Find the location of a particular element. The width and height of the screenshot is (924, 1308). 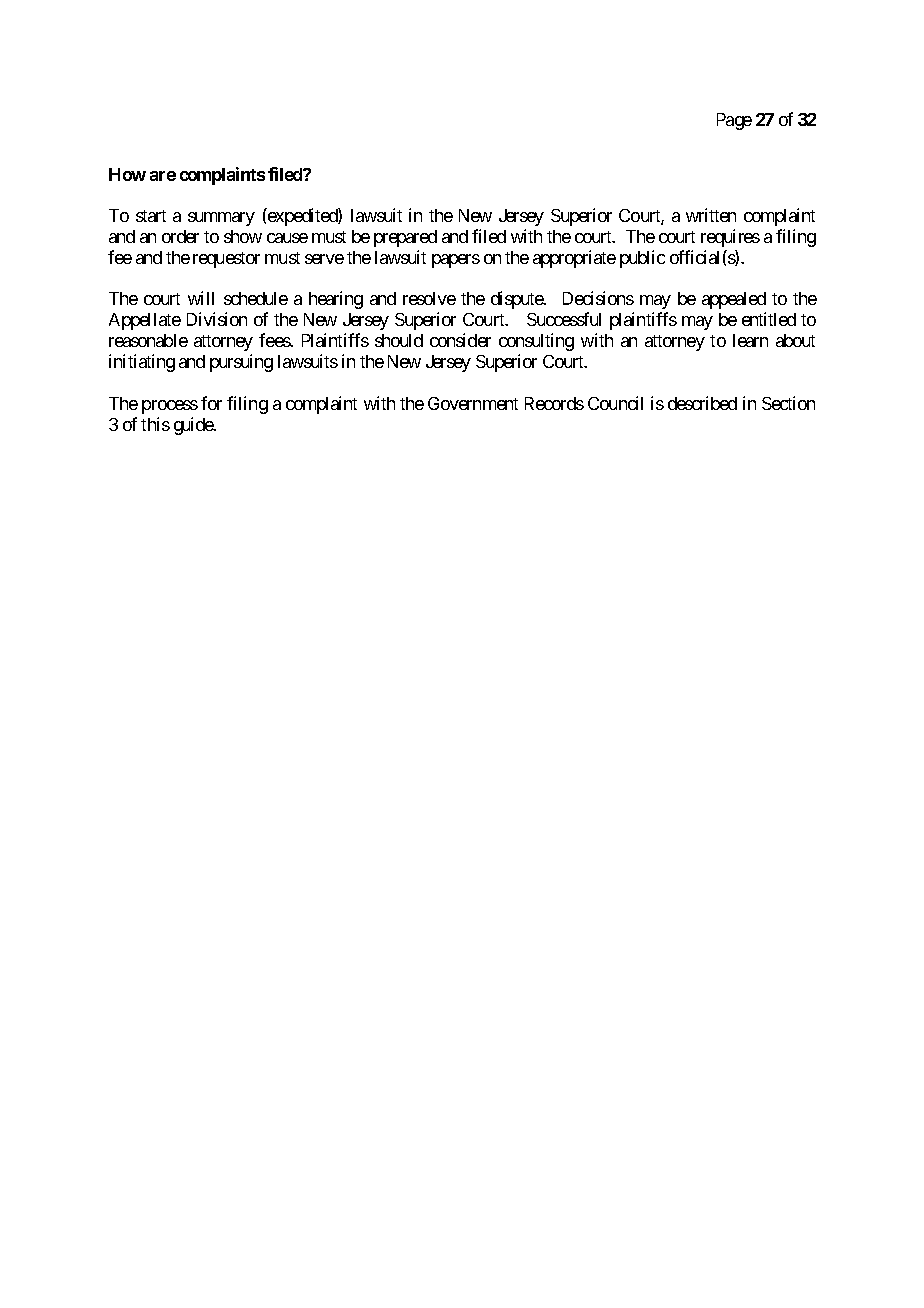

start is located at coordinates (151, 216).
